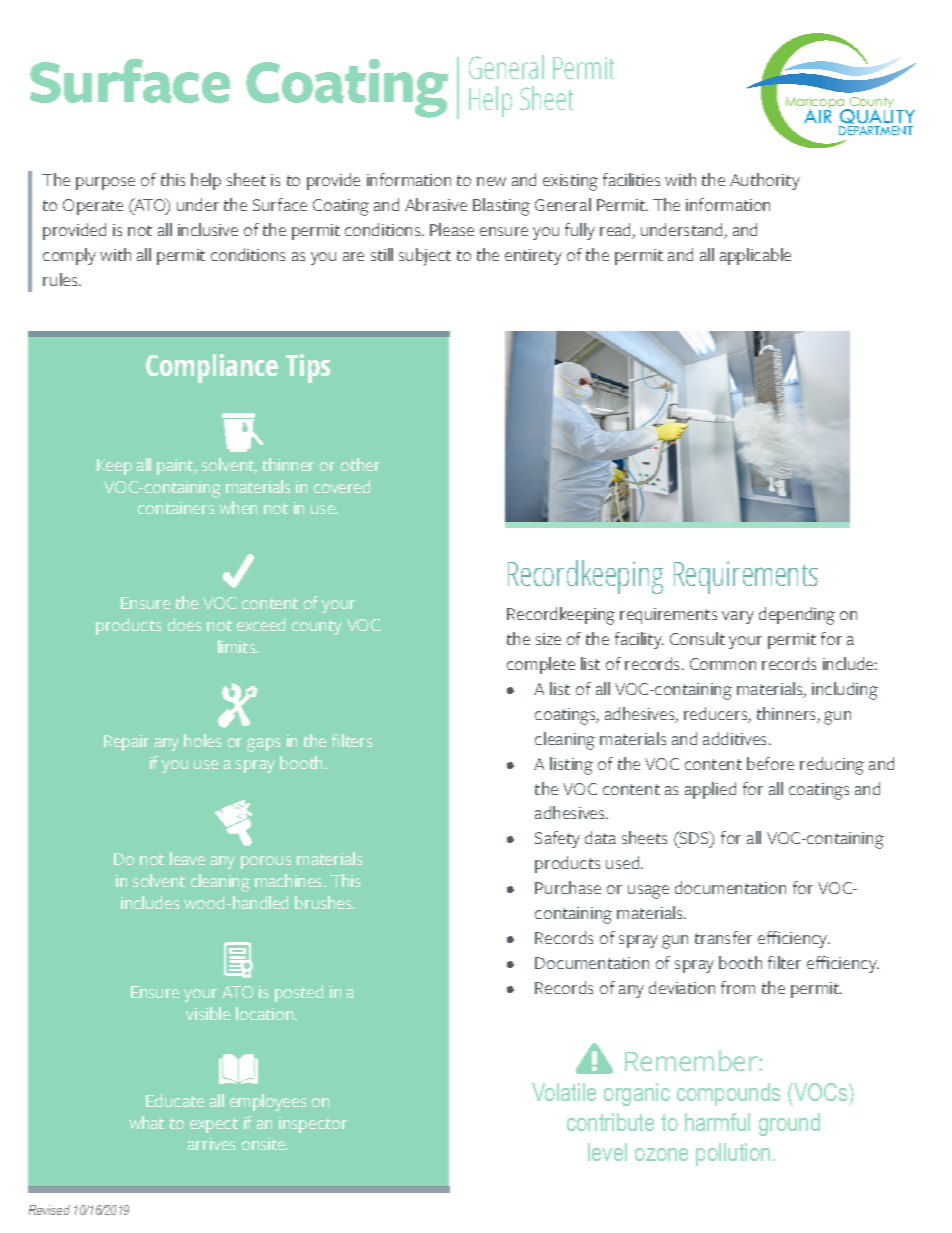  I want to click on new, so click(491, 181).
